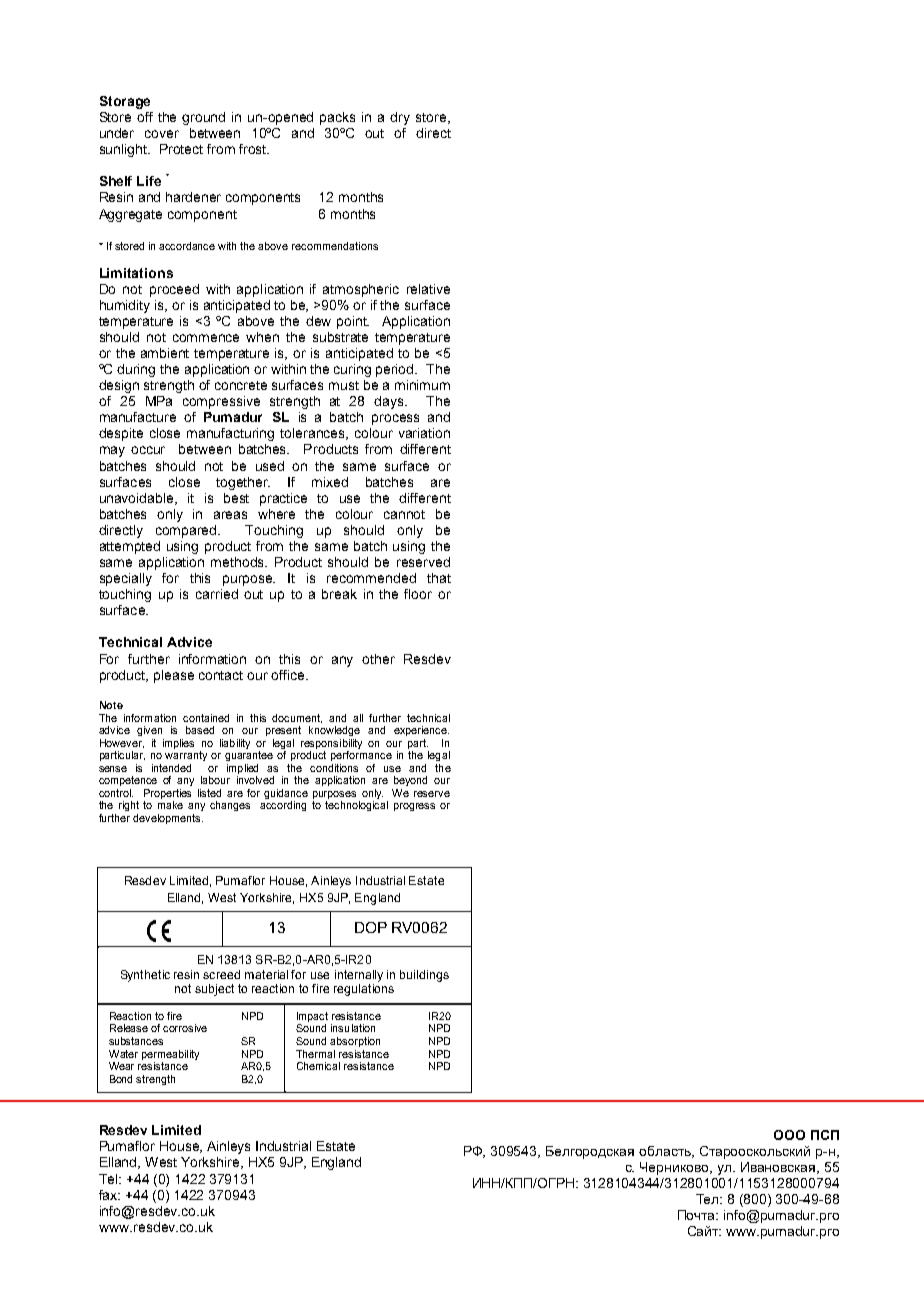 This page has height=1308, width=924. Describe the element at coordinates (254, 149) in the page. I see `frost` at that location.
